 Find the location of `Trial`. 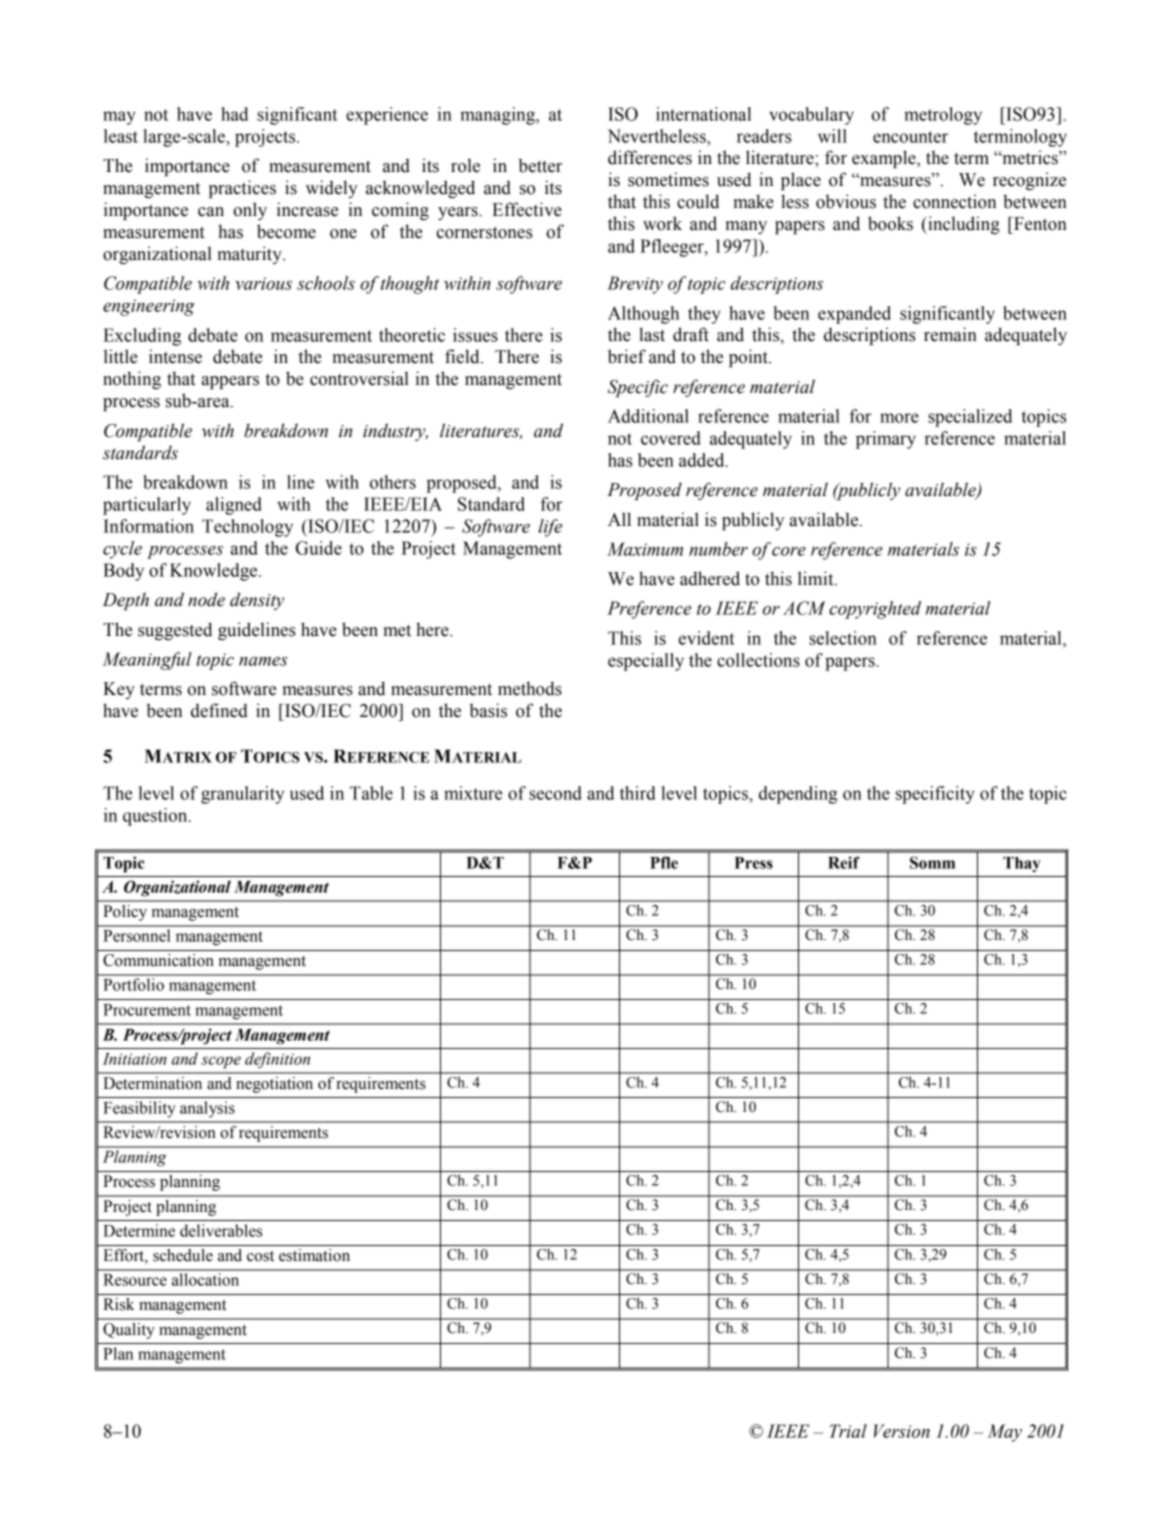

Trial is located at coordinates (848, 1431).
